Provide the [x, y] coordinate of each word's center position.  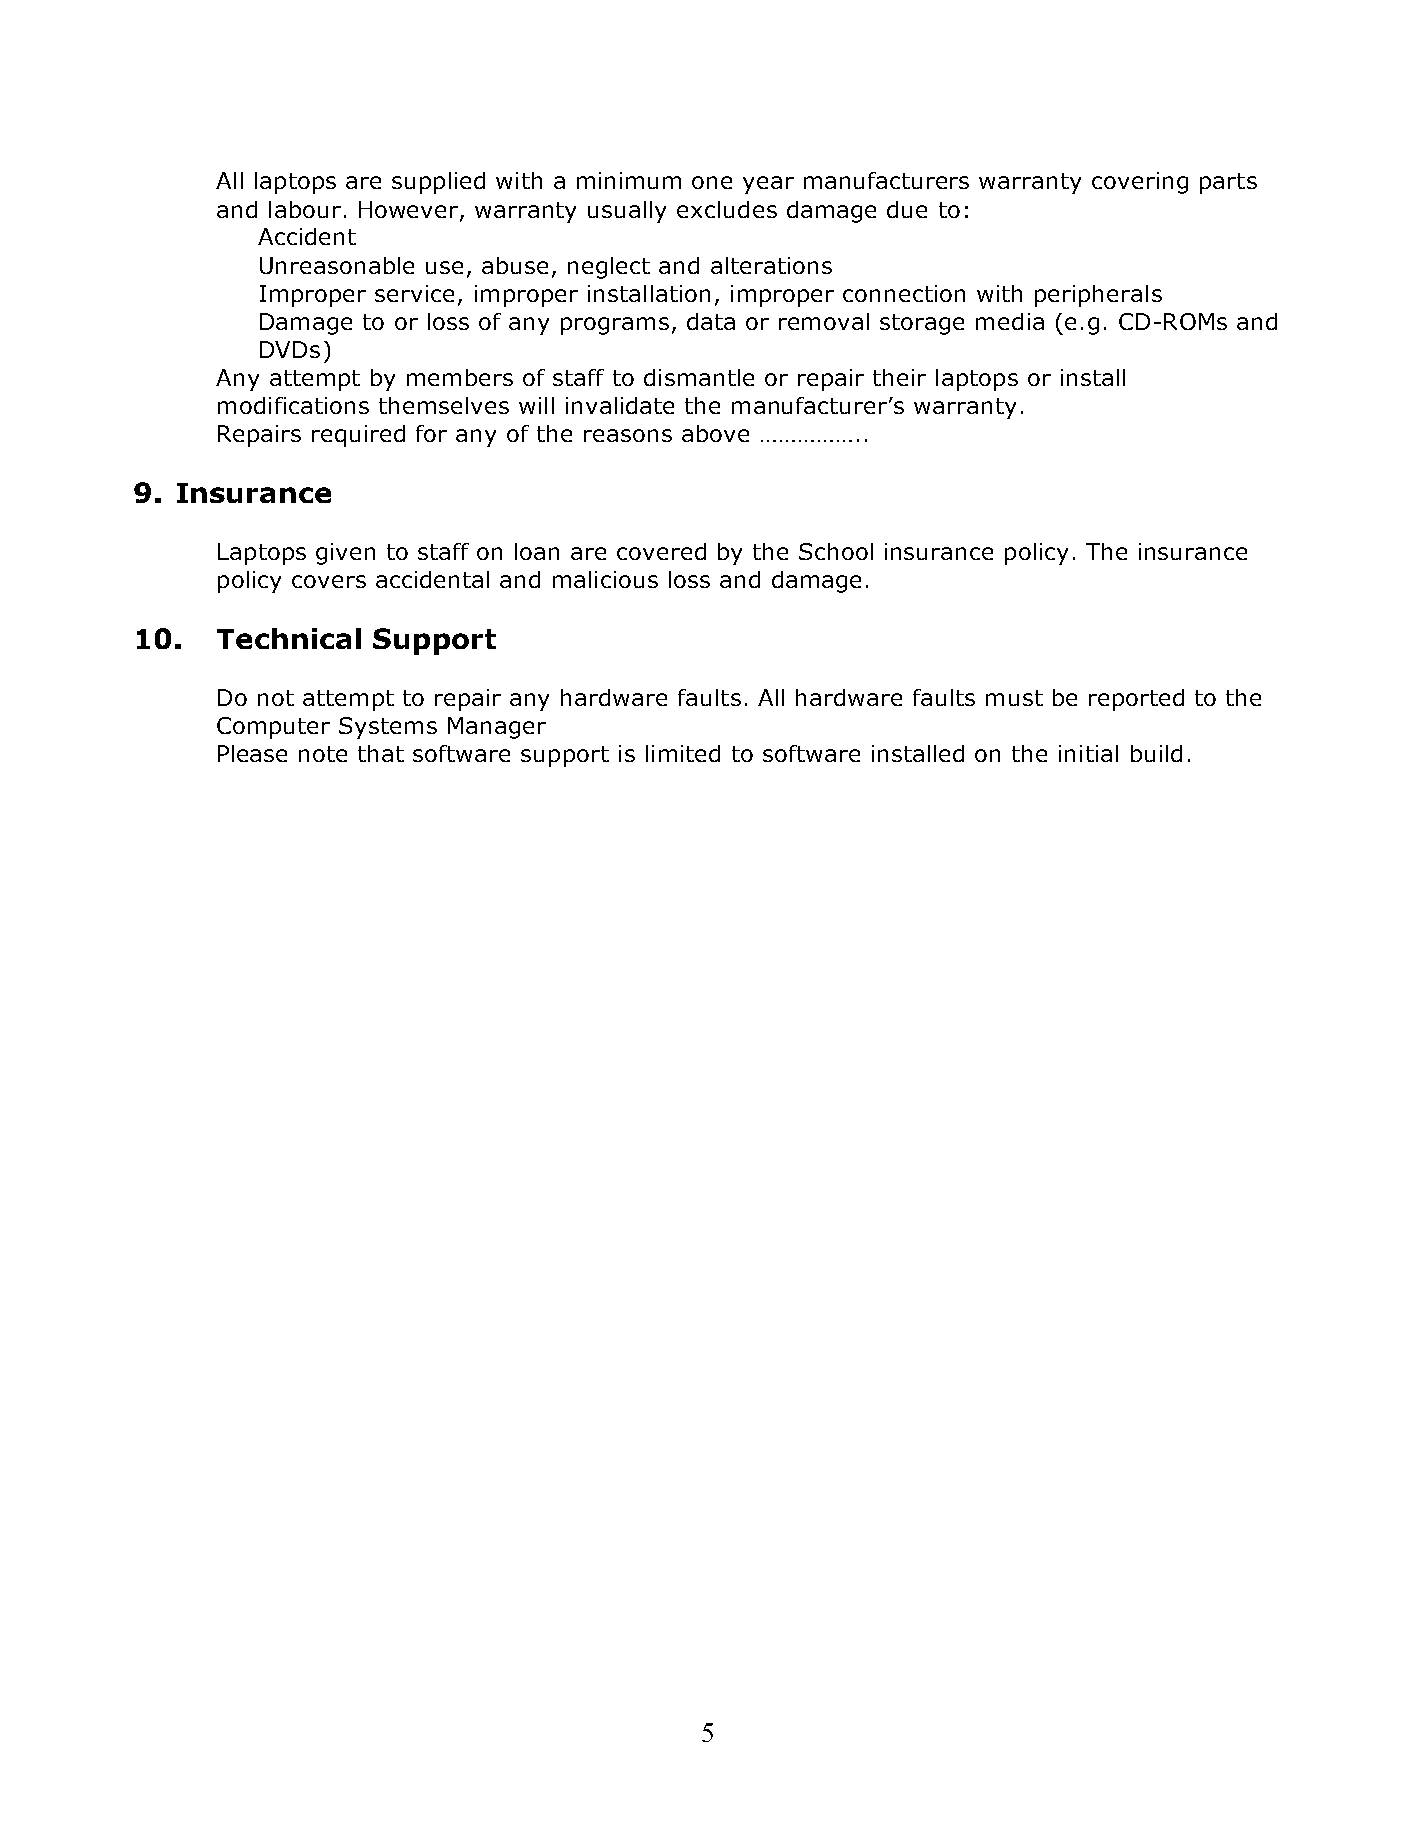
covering [1140, 183]
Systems [388, 728]
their [899, 377]
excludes [727, 209]
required [358, 436]
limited [683, 753]
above [715, 433]
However [410, 210]
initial [1088, 753]
